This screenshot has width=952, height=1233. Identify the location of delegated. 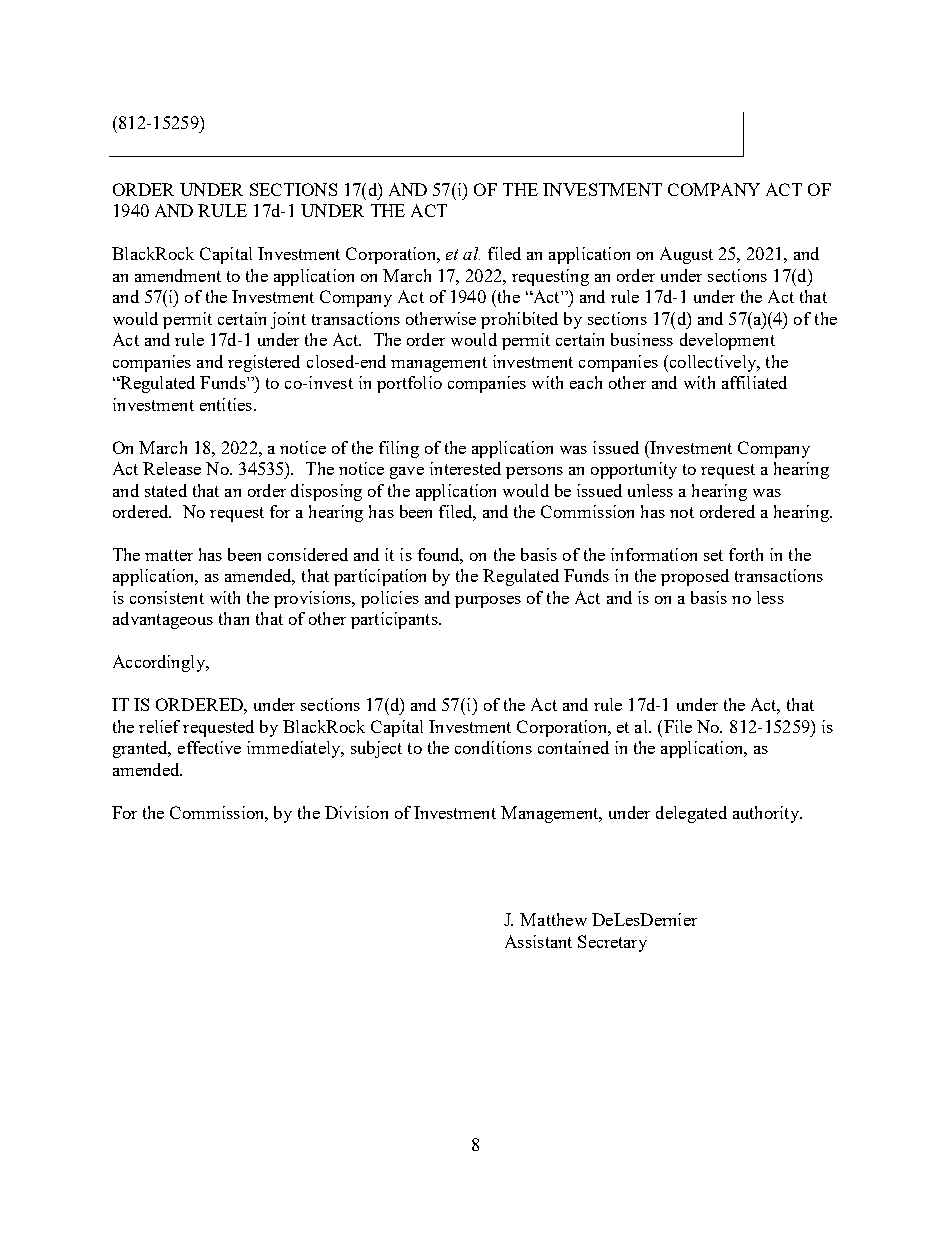
(691, 814).
